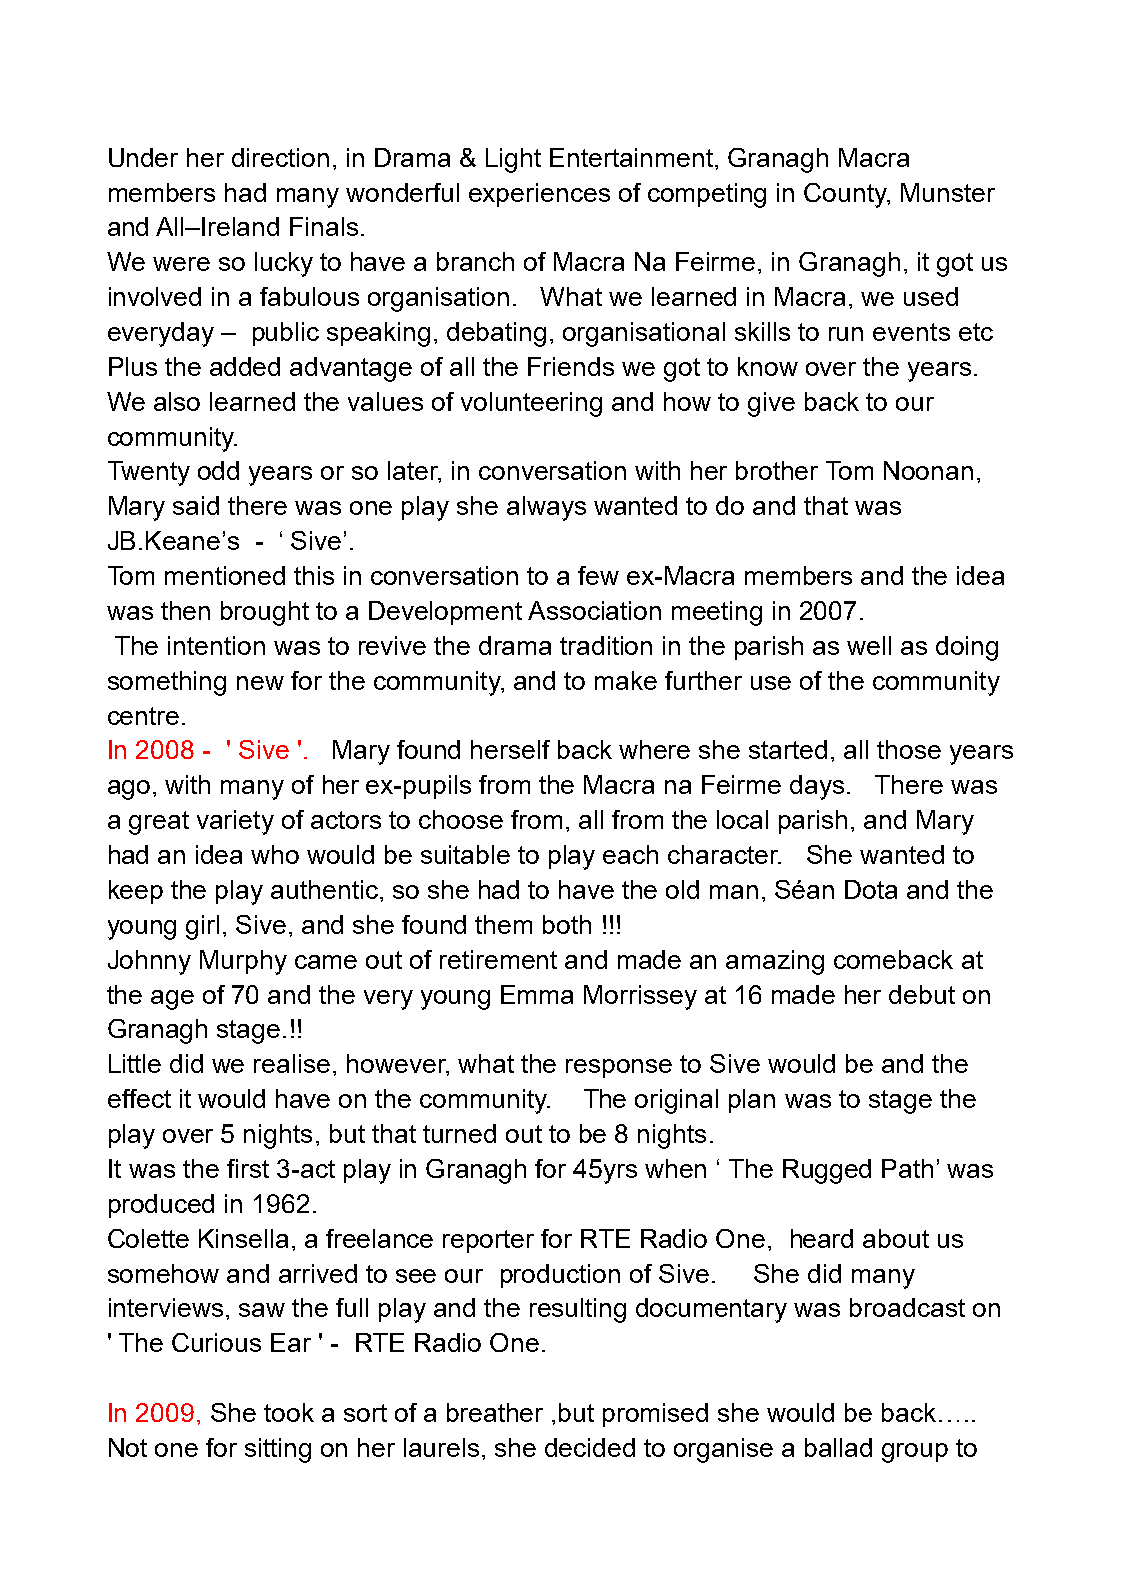  What do you see at coordinates (225, 575) in the screenshot?
I see `mentioned` at bounding box center [225, 575].
